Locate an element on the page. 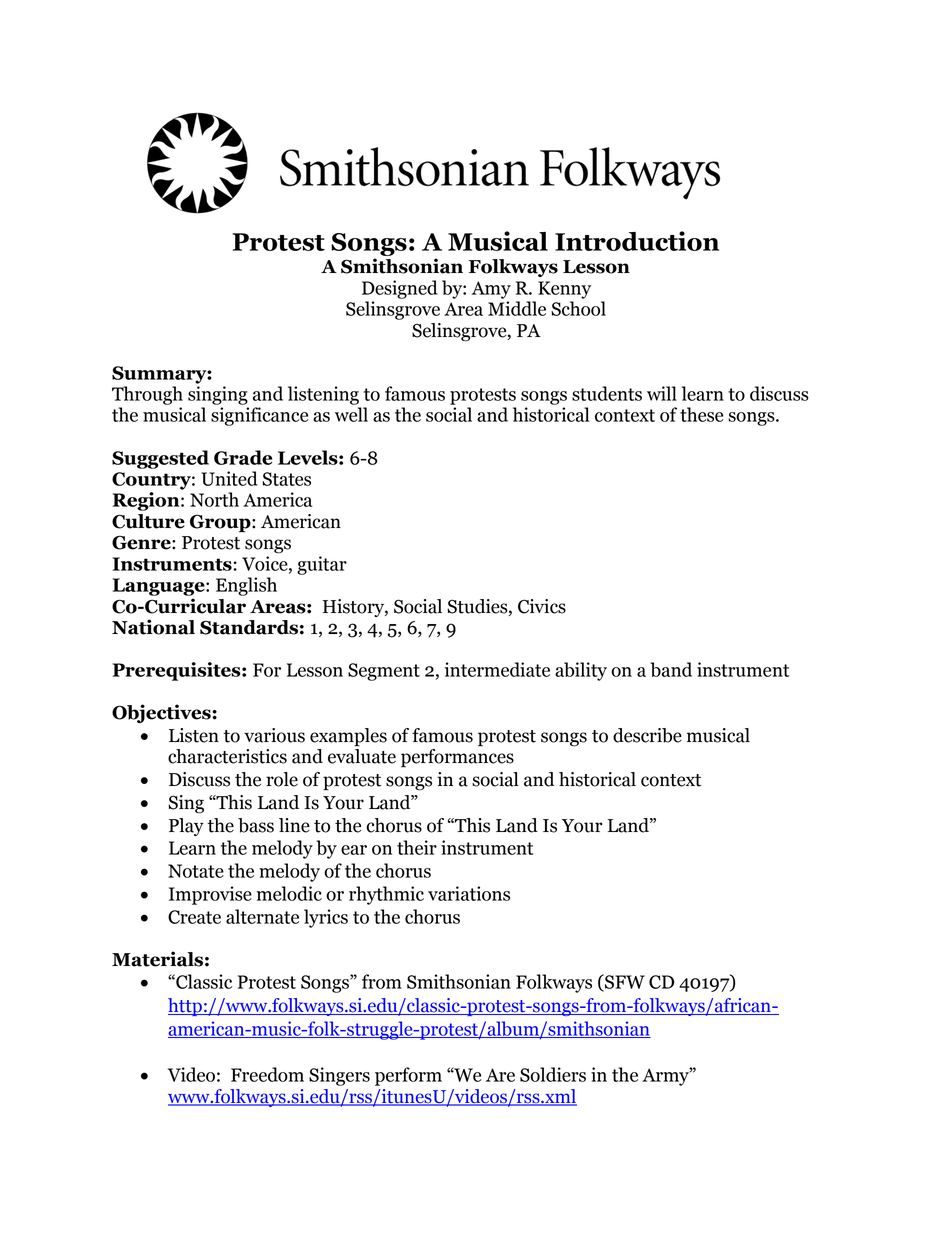 Image resolution: width=952 pixels, height=1233 pixels. describe is located at coordinates (647, 735).
